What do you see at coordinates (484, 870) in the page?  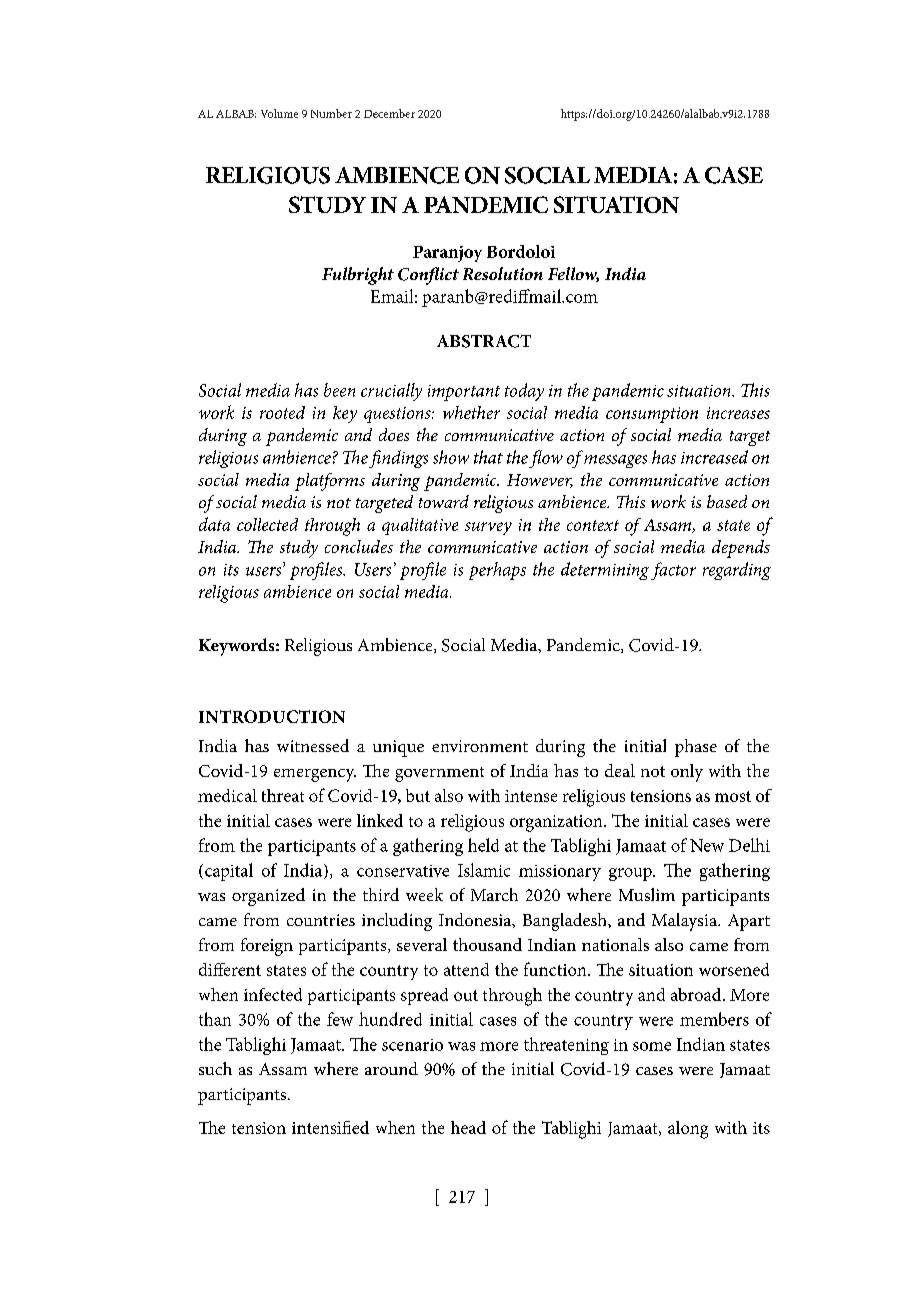 I see `Islamic` at bounding box center [484, 870].
